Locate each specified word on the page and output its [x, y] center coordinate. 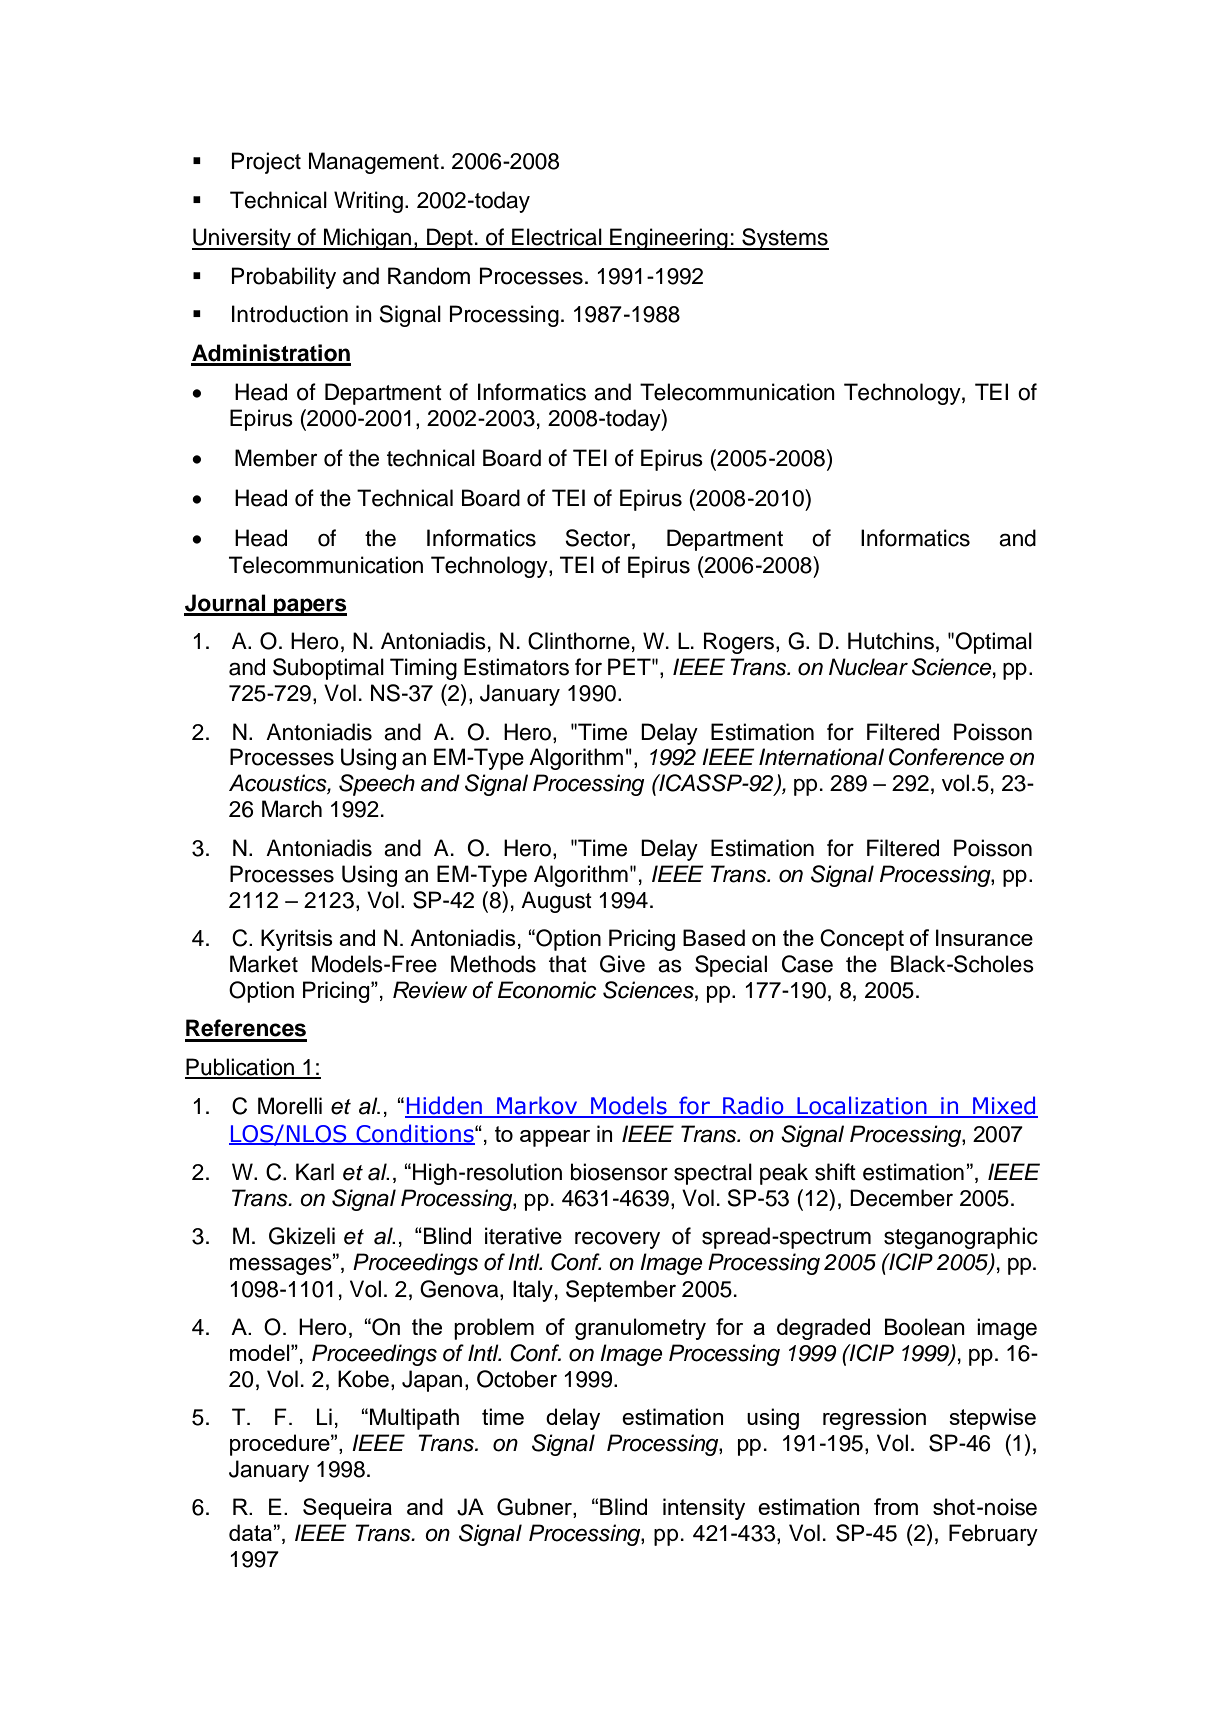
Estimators [516, 667]
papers [309, 607]
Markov [537, 1106]
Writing [368, 202]
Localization [862, 1106]
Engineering [669, 239]
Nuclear [868, 667]
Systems [784, 239]
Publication [240, 1068]
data [250, 1532]
